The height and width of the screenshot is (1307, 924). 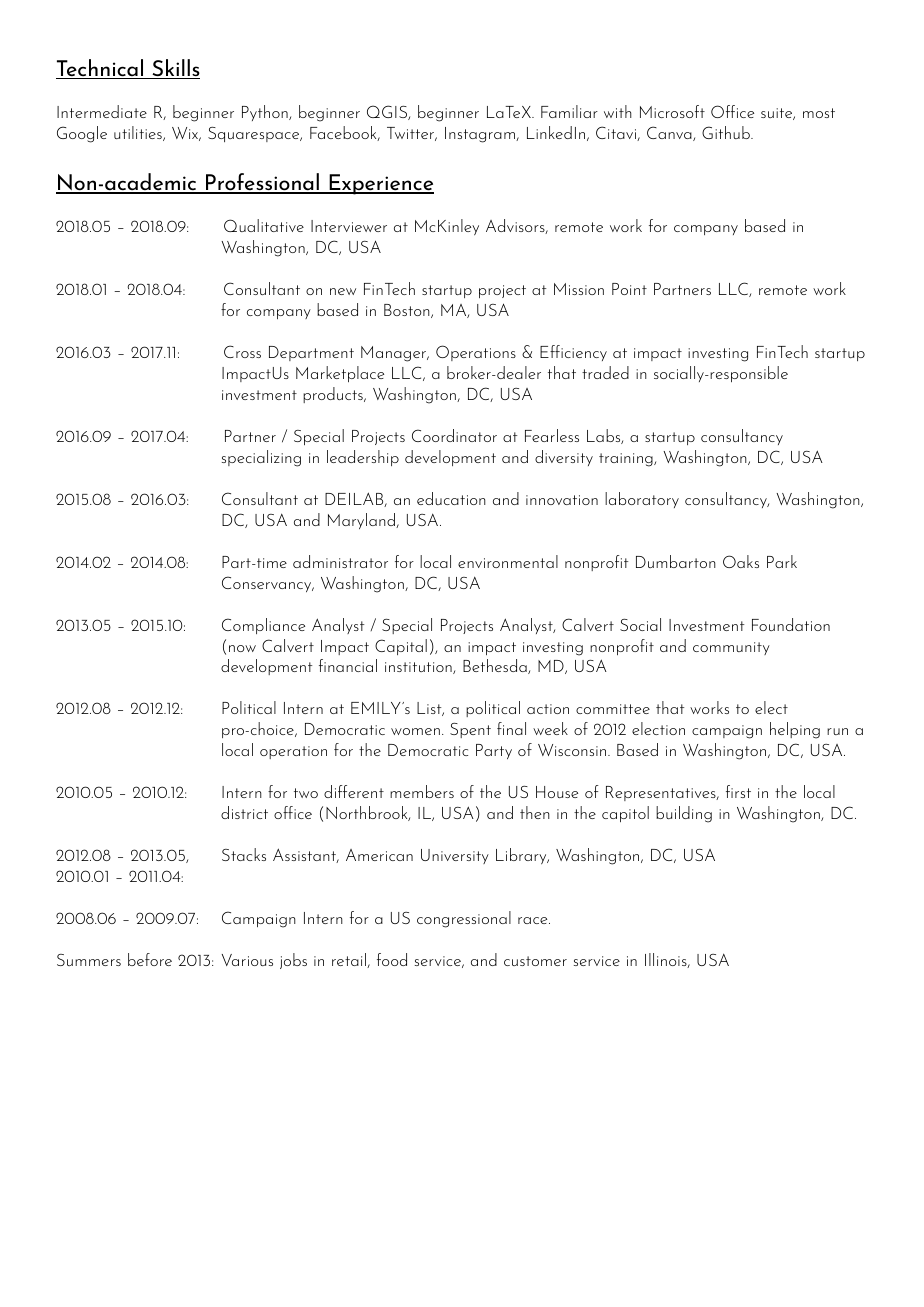 I want to click on congressional, so click(x=464, y=919).
